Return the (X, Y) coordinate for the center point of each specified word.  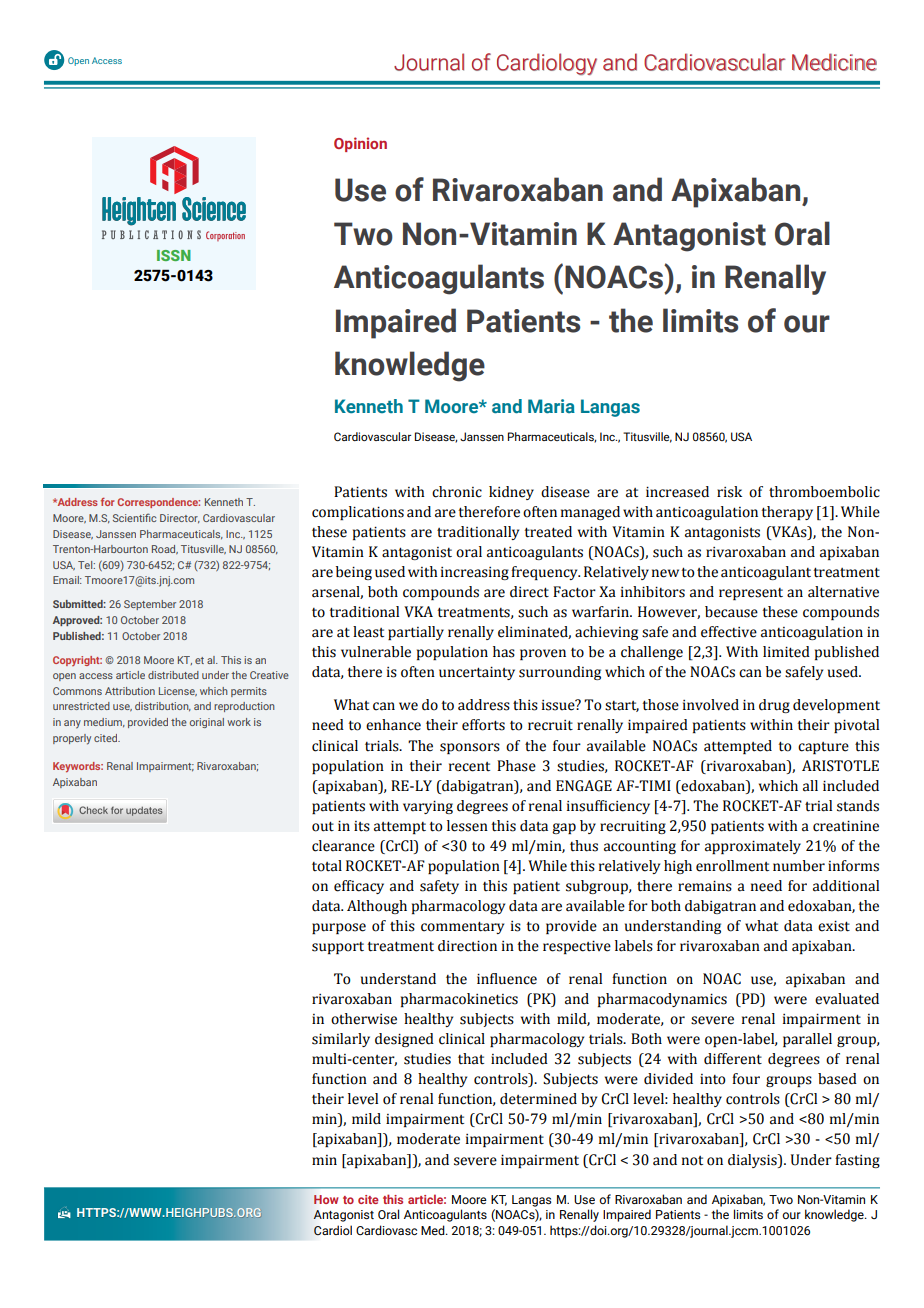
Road (165, 549)
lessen (467, 826)
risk (729, 492)
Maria (551, 406)
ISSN (174, 255)
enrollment (732, 866)
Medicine (834, 62)
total (327, 866)
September (150, 605)
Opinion (360, 144)
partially (416, 633)
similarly (341, 1040)
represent (751, 594)
